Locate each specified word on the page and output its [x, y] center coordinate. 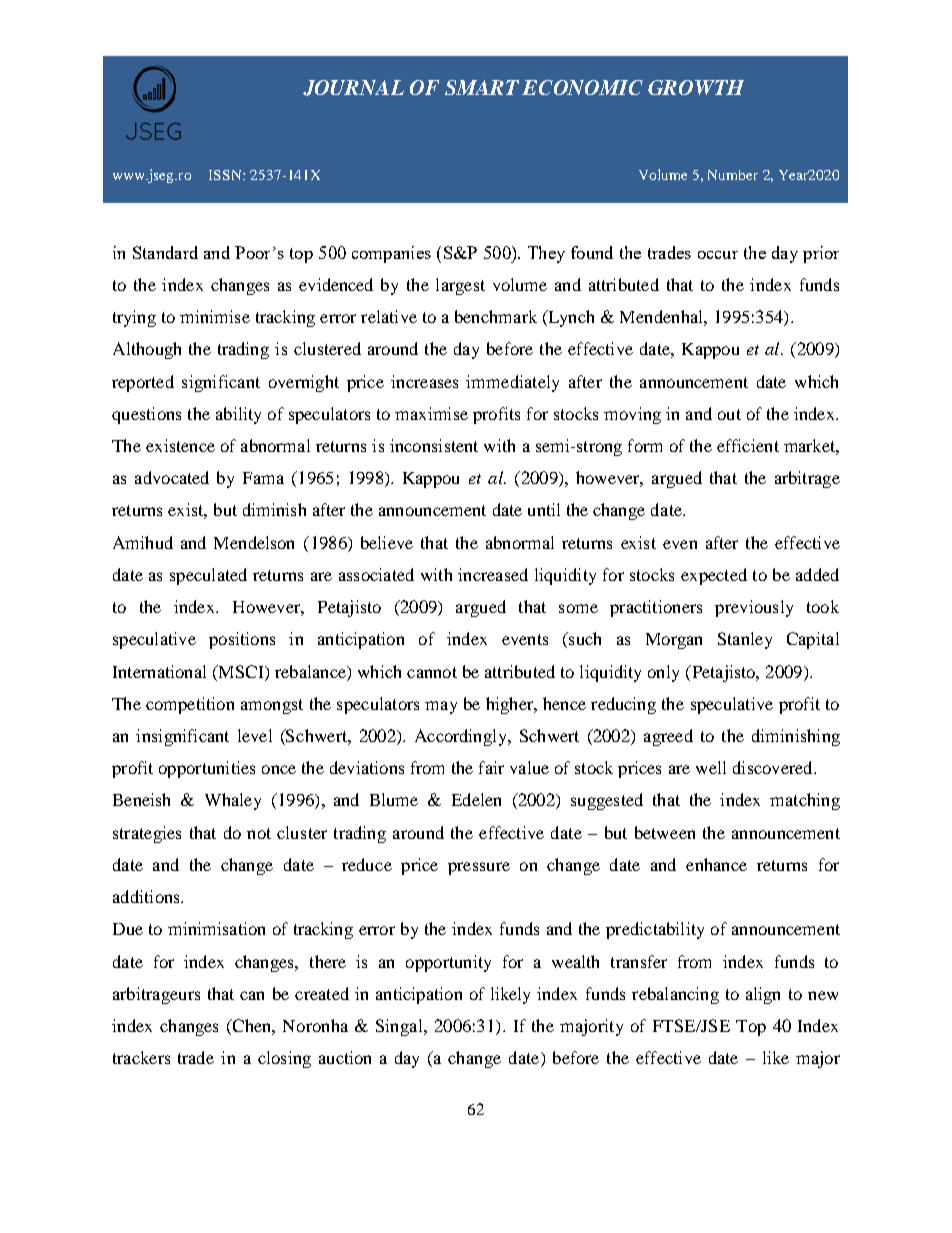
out [729, 414]
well [711, 767]
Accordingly [462, 737]
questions [146, 415]
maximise [431, 413]
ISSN [226, 175]
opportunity [448, 963]
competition [190, 705]
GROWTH [696, 87]
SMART [482, 87]
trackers [141, 1057]
